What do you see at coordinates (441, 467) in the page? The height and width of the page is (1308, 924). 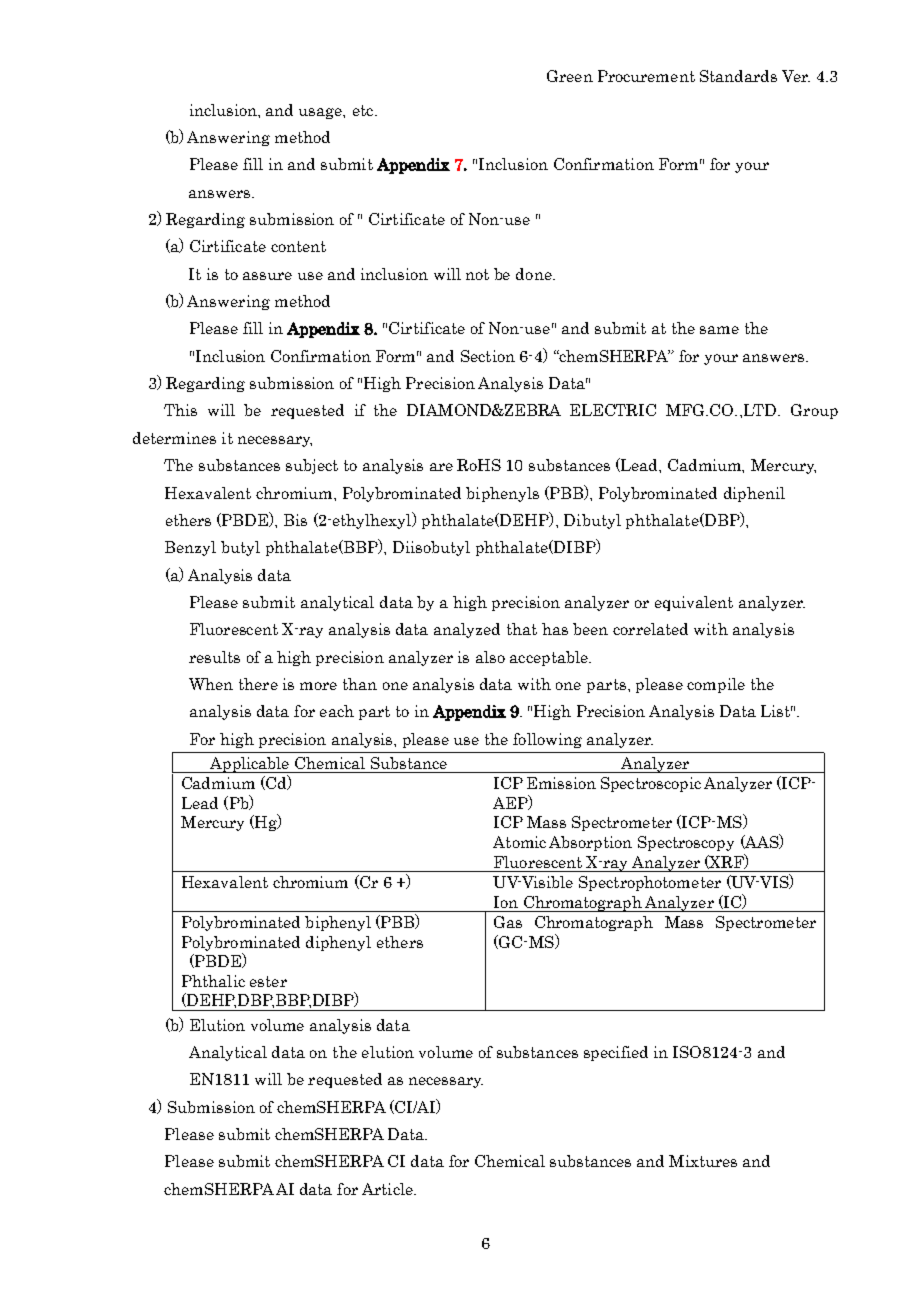 I see `are` at bounding box center [441, 467].
